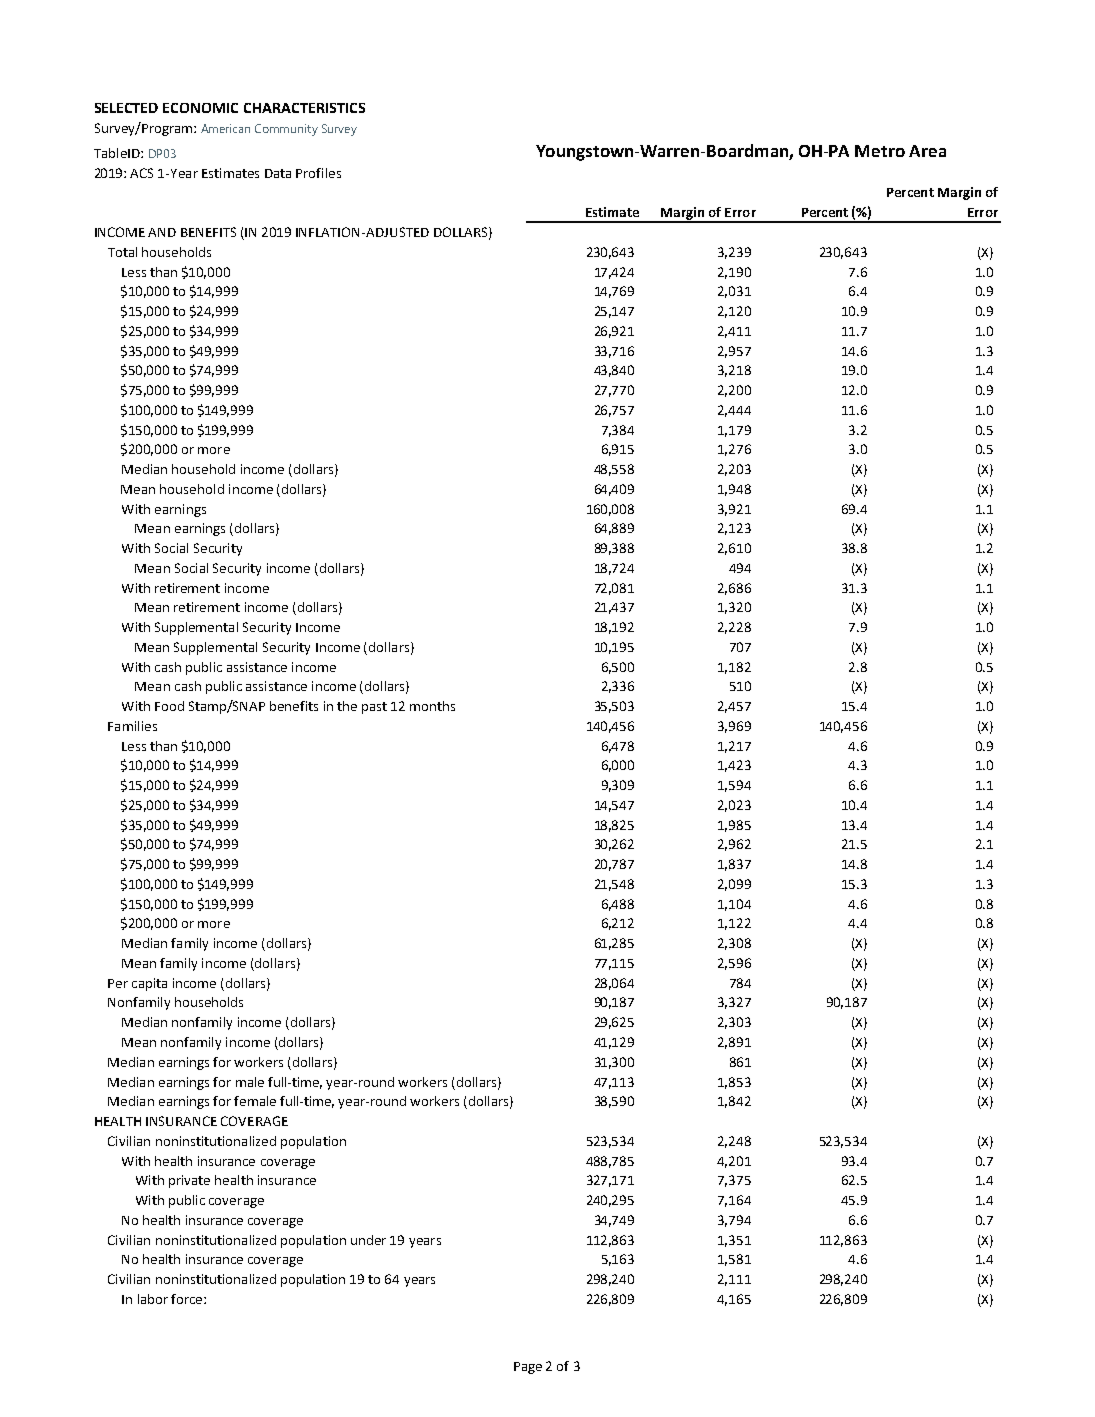 The image size is (1095, 1417). I want to click on months, so click(432, 706).
